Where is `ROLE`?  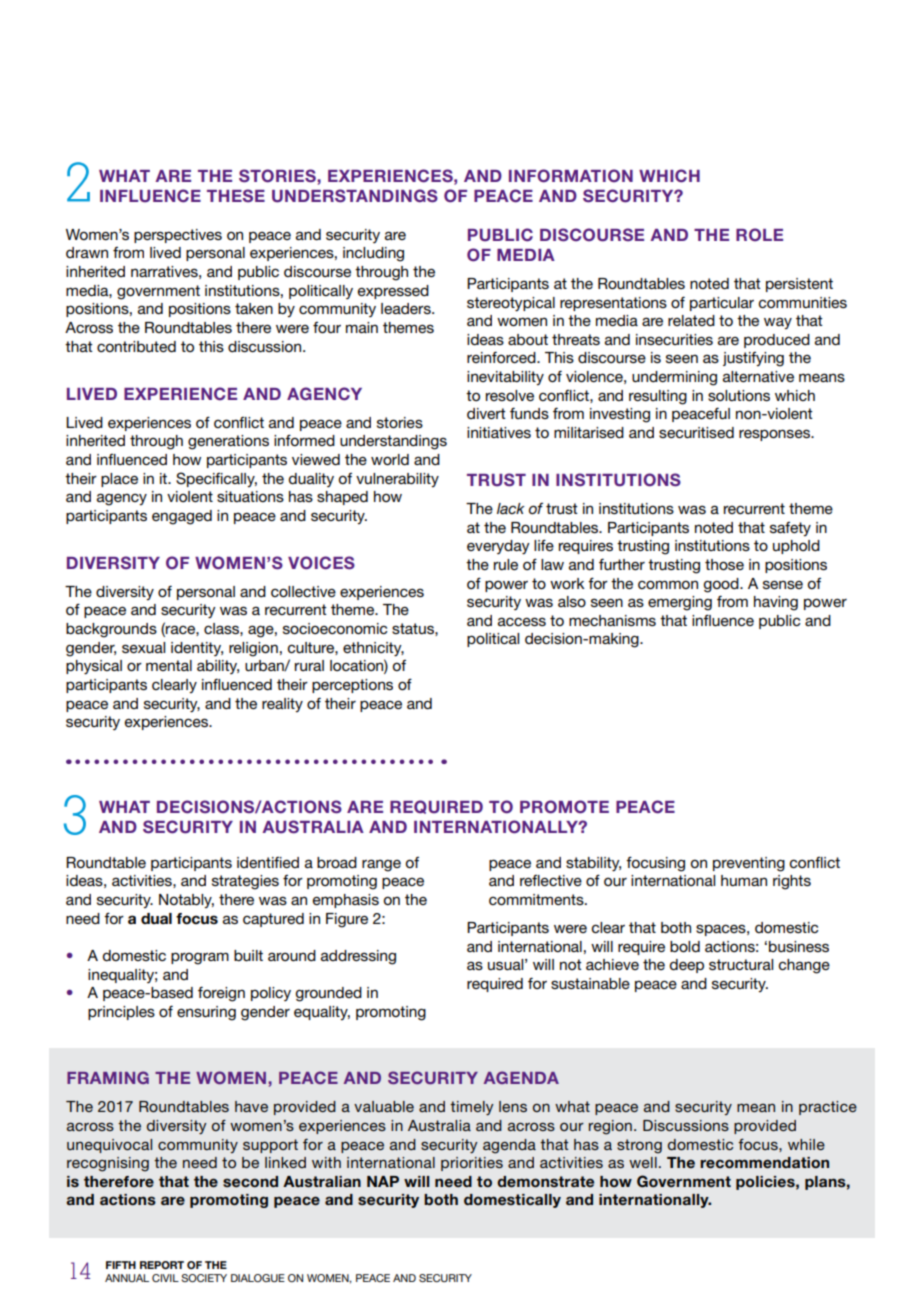 ROLE is located at coordinates (759, 235).
